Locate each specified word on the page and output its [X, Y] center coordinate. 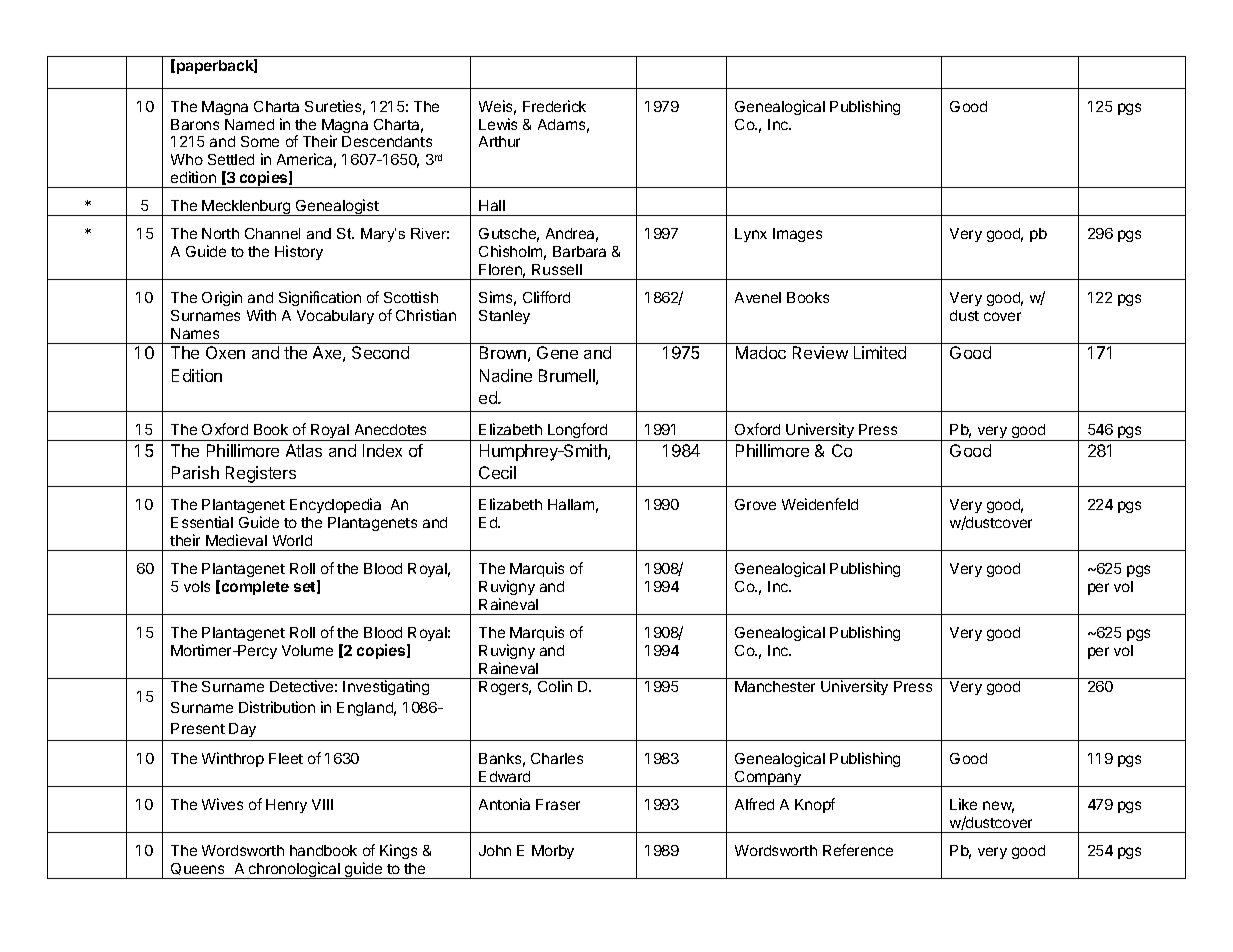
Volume [307, 650]
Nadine [506, 375]
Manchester [775, 686]
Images [797, 235]
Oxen [225, 352]
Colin [555, 686]
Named [249, 124]
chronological [294, 870]
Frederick [554, 106]
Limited [880, 352]
